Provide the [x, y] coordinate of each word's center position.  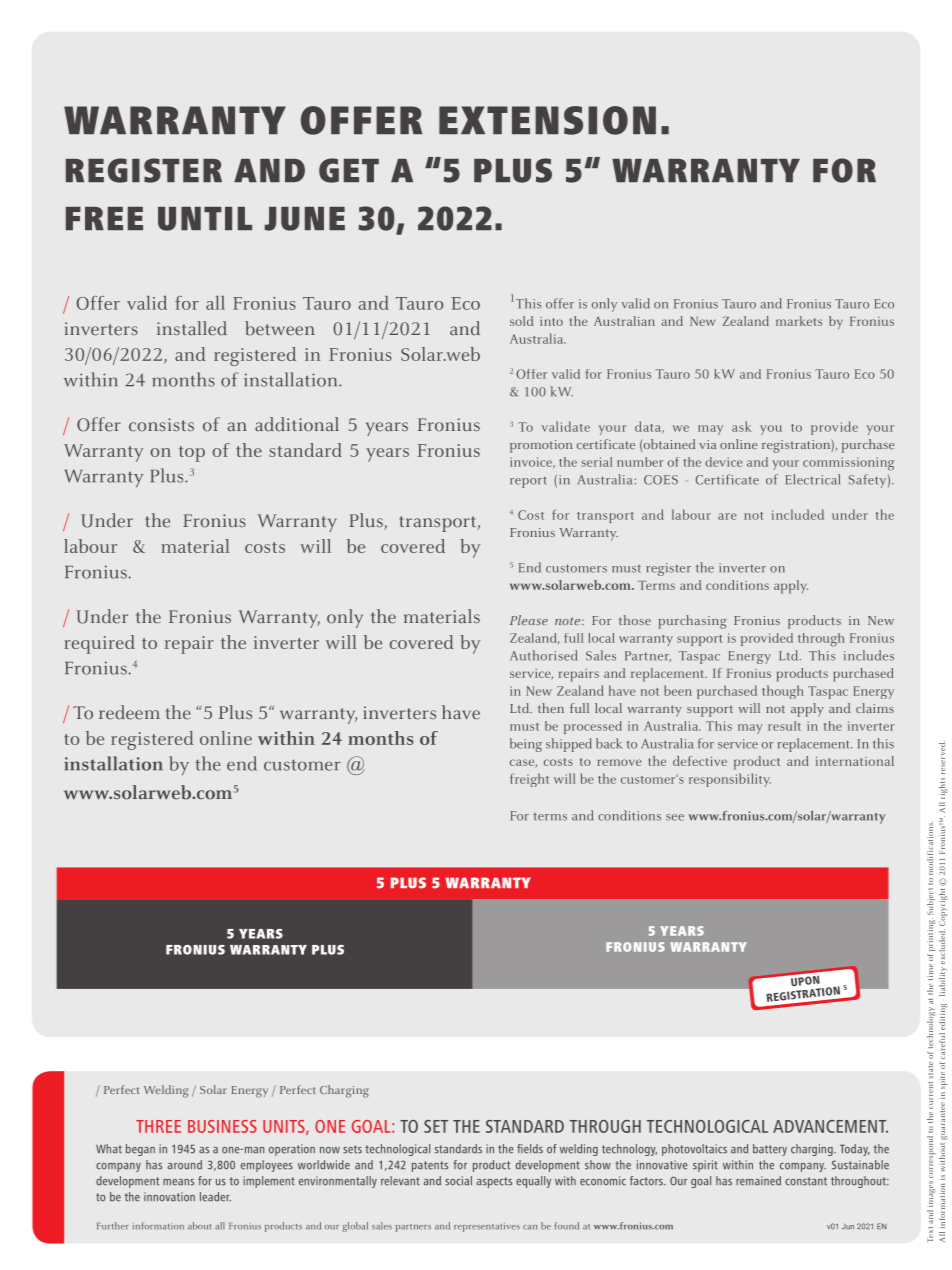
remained [758, 1181]
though [783, 692]
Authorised [544, 655]
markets [799, 321]
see [675, 817]
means [178, 1182]
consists [161, 425]
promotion [541, 446]
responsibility [730, 780]
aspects [494, 1182]
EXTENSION [547, 120]
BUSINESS [222, 1126]
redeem [129, 712]
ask [741, 426]
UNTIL [205, 219]
